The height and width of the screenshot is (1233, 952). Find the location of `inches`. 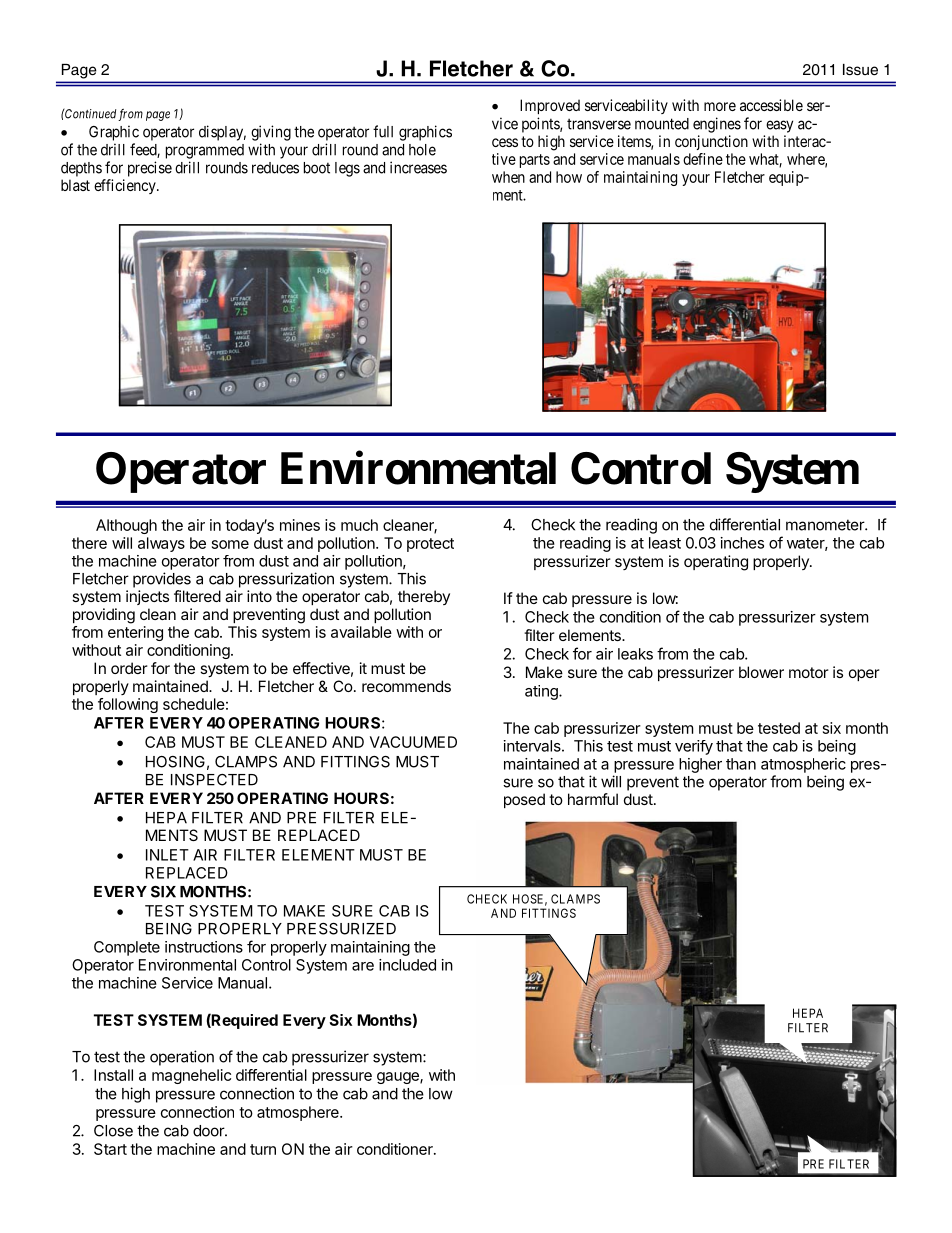

inches is located at coordinates (742, 543).
